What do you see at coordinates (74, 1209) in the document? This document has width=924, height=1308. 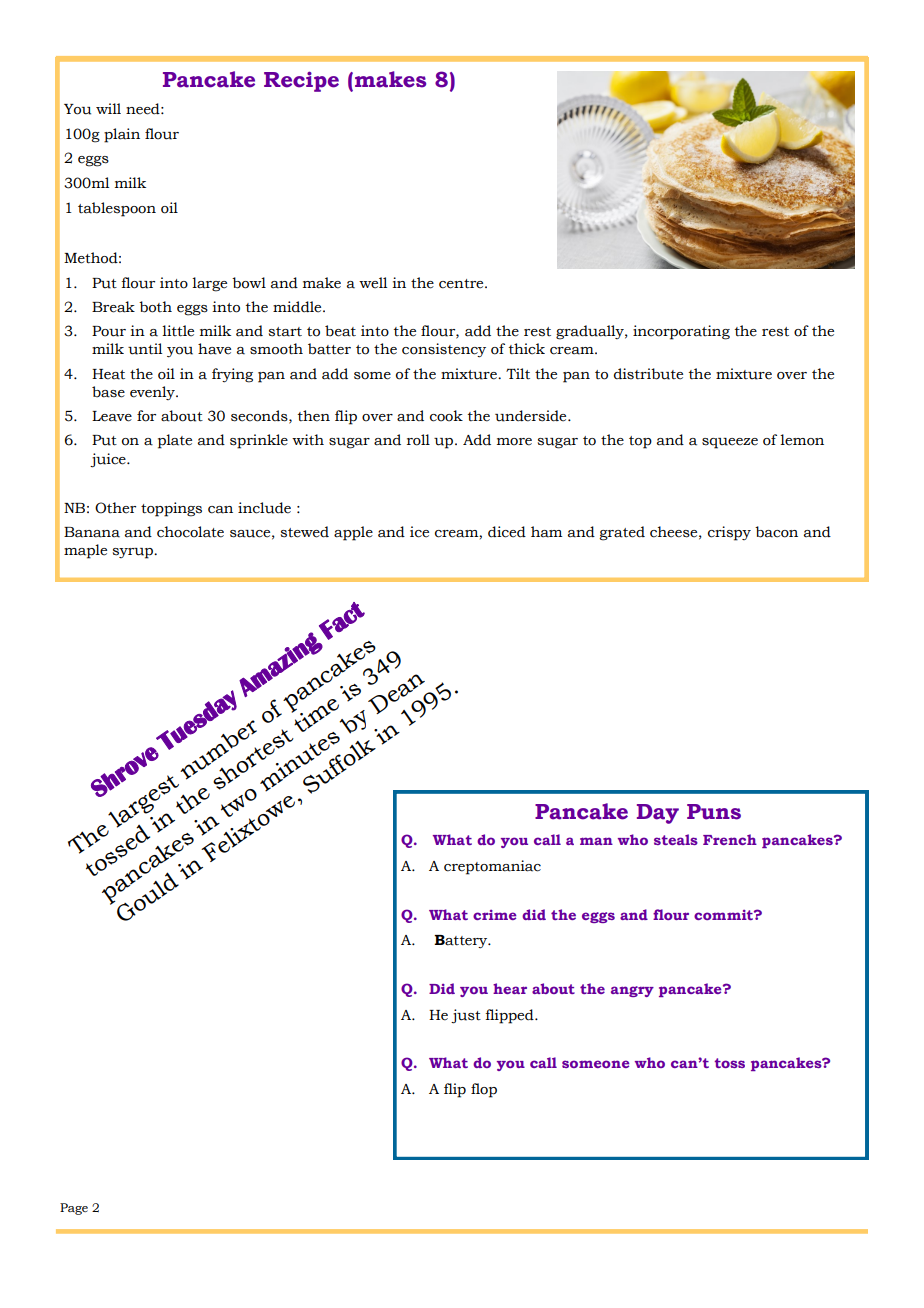 I see `Page` at bounding box center [74, 1209].
